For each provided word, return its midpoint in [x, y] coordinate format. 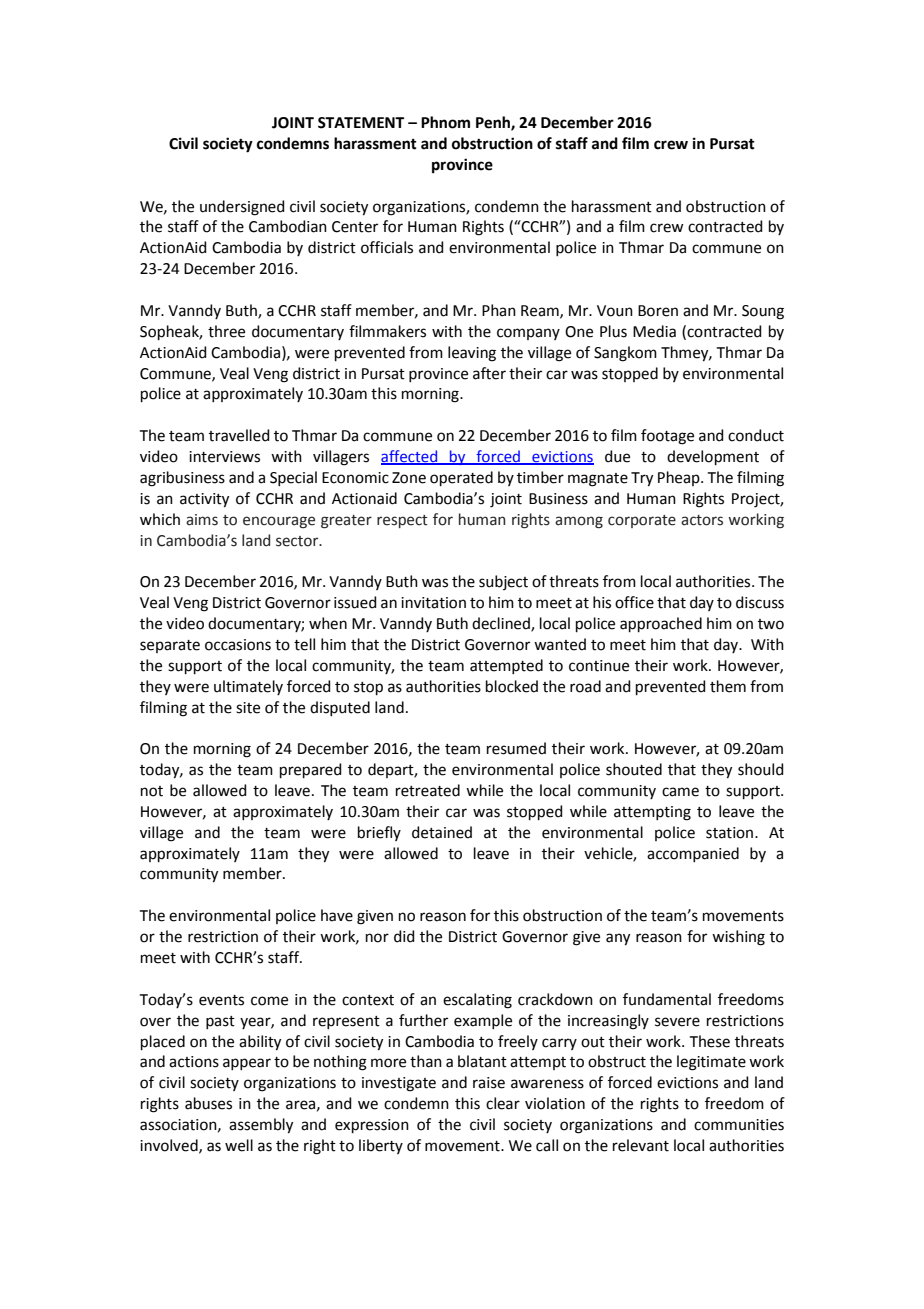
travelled [239, 435]
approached [661, 624]
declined [502, 624]
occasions [238, 645]
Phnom [445, 122]
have [337, 915]
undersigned [242, 208]
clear [503, 1103]
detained [442, 832]
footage [667, 437]
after [489, 373]
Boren [658, 311]
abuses [208, 1103]
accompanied [693, 854]
